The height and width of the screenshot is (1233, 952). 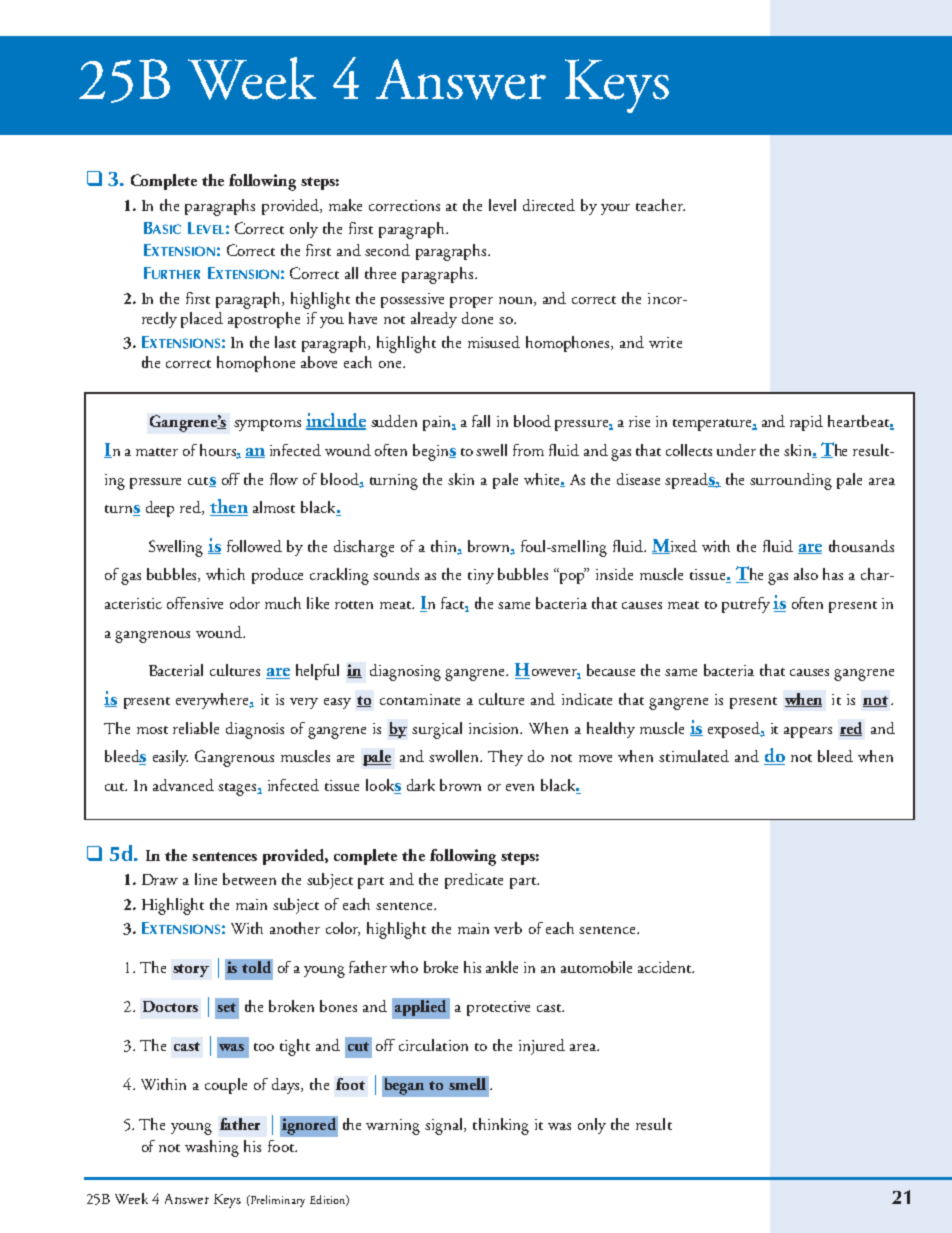 I want to click on your, so click(x=615, y=209).
